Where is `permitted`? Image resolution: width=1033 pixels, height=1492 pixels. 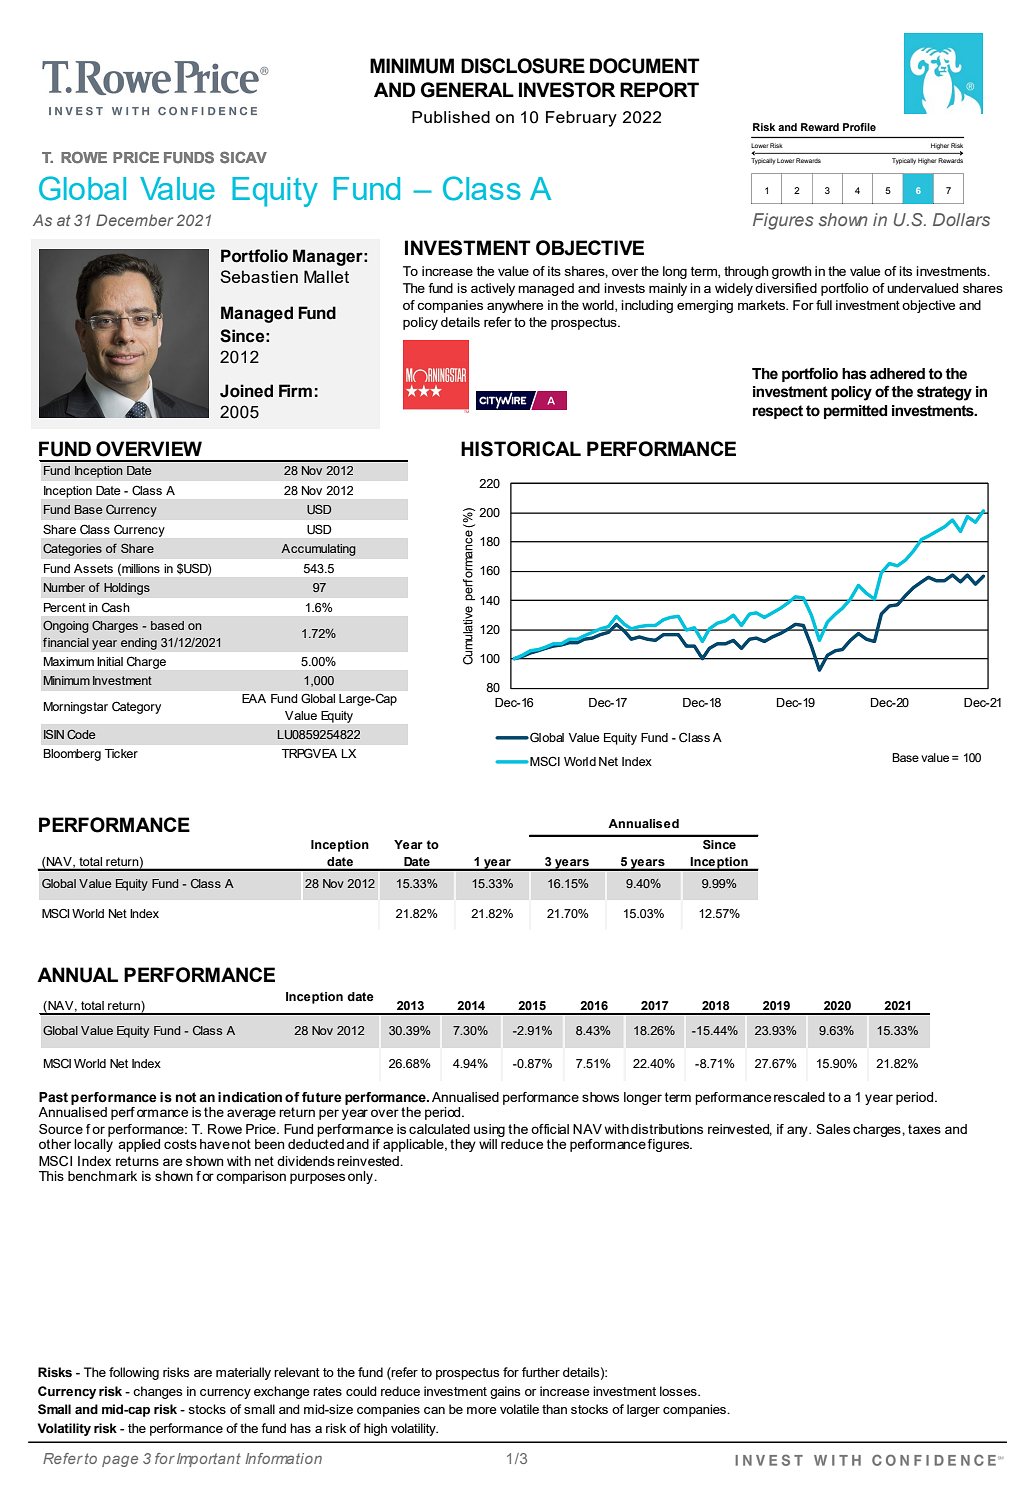
permitted is located at coordinates (855, 412).
